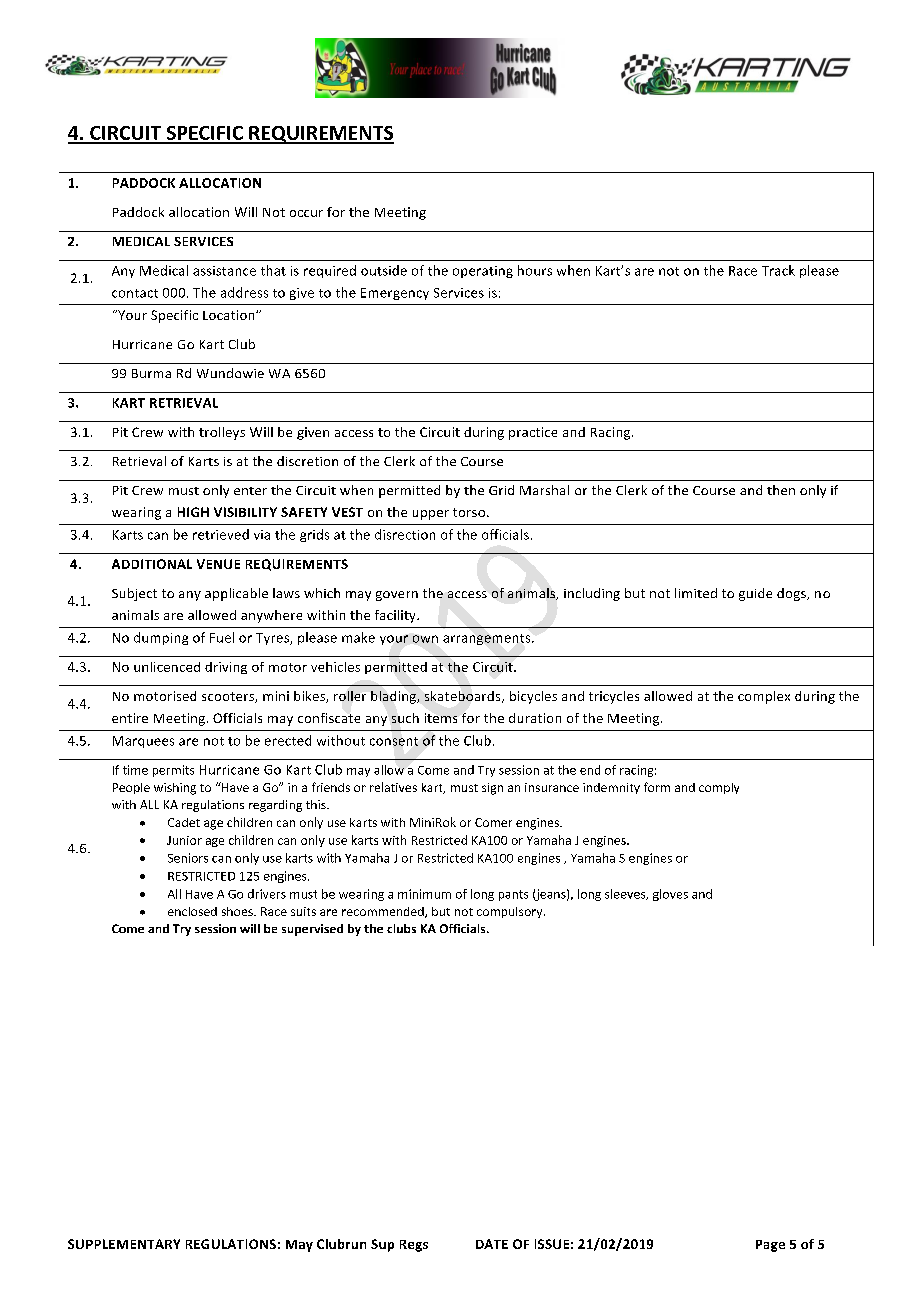 This document has width=924, height=1308. What do you see at coordinates (224, 271) in the document?
I see `assistance` at bounding box center [224, 271].
